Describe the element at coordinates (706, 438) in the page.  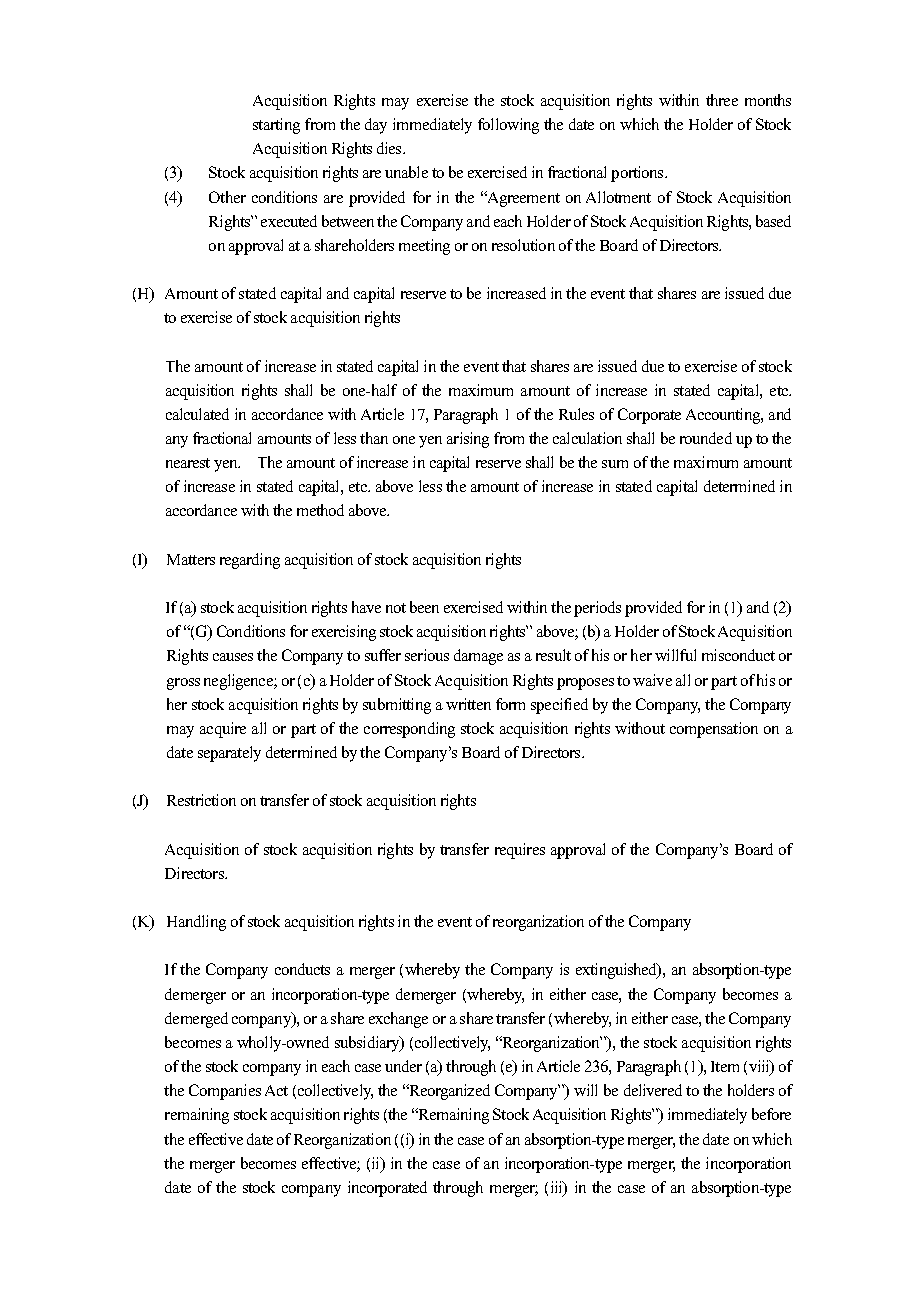
I see `rounded` at that location.
